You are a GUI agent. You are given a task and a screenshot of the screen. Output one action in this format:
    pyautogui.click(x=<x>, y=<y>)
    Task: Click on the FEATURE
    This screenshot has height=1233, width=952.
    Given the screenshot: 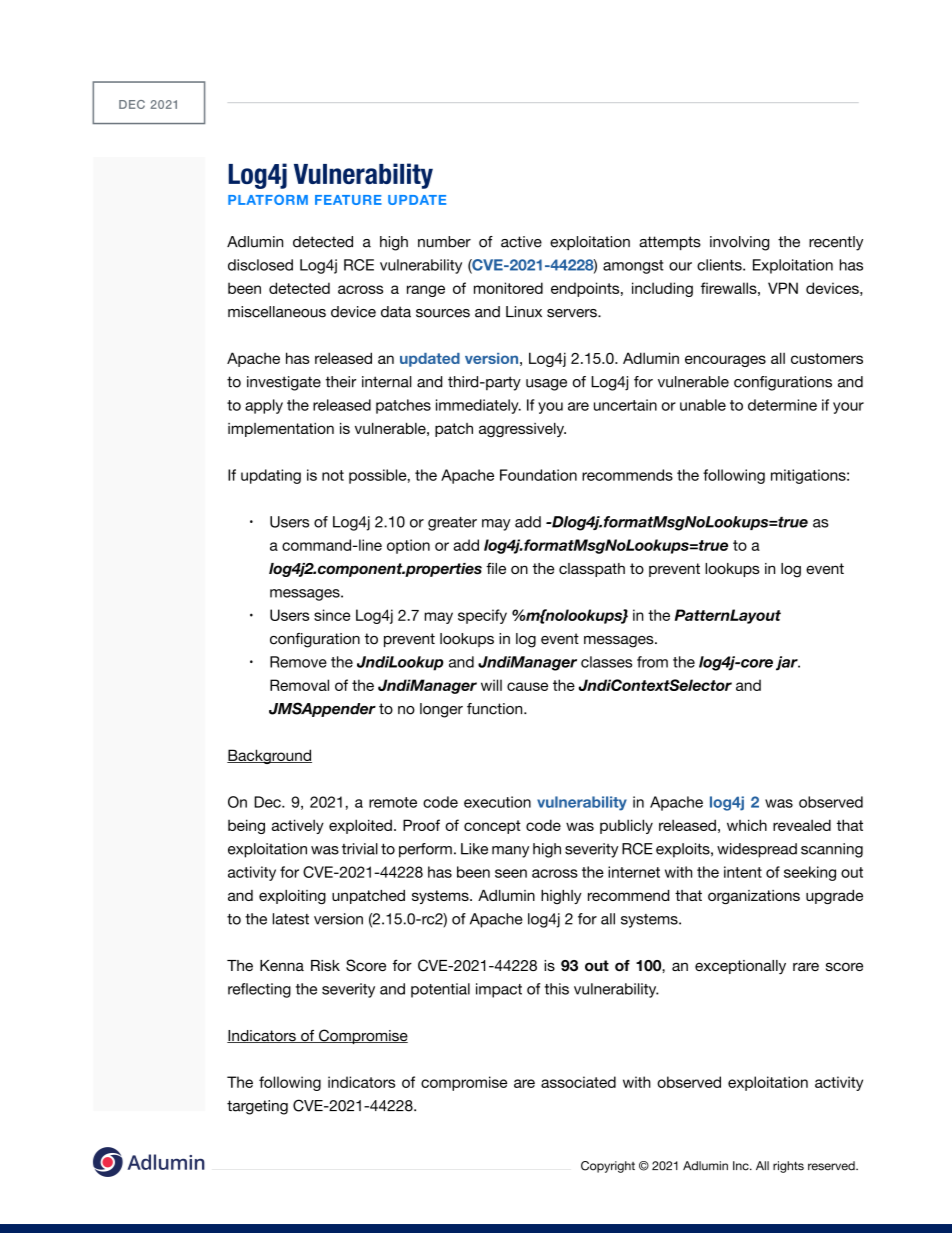 What is the action you would take?
    pyautogui.click(x=348, y=200)
